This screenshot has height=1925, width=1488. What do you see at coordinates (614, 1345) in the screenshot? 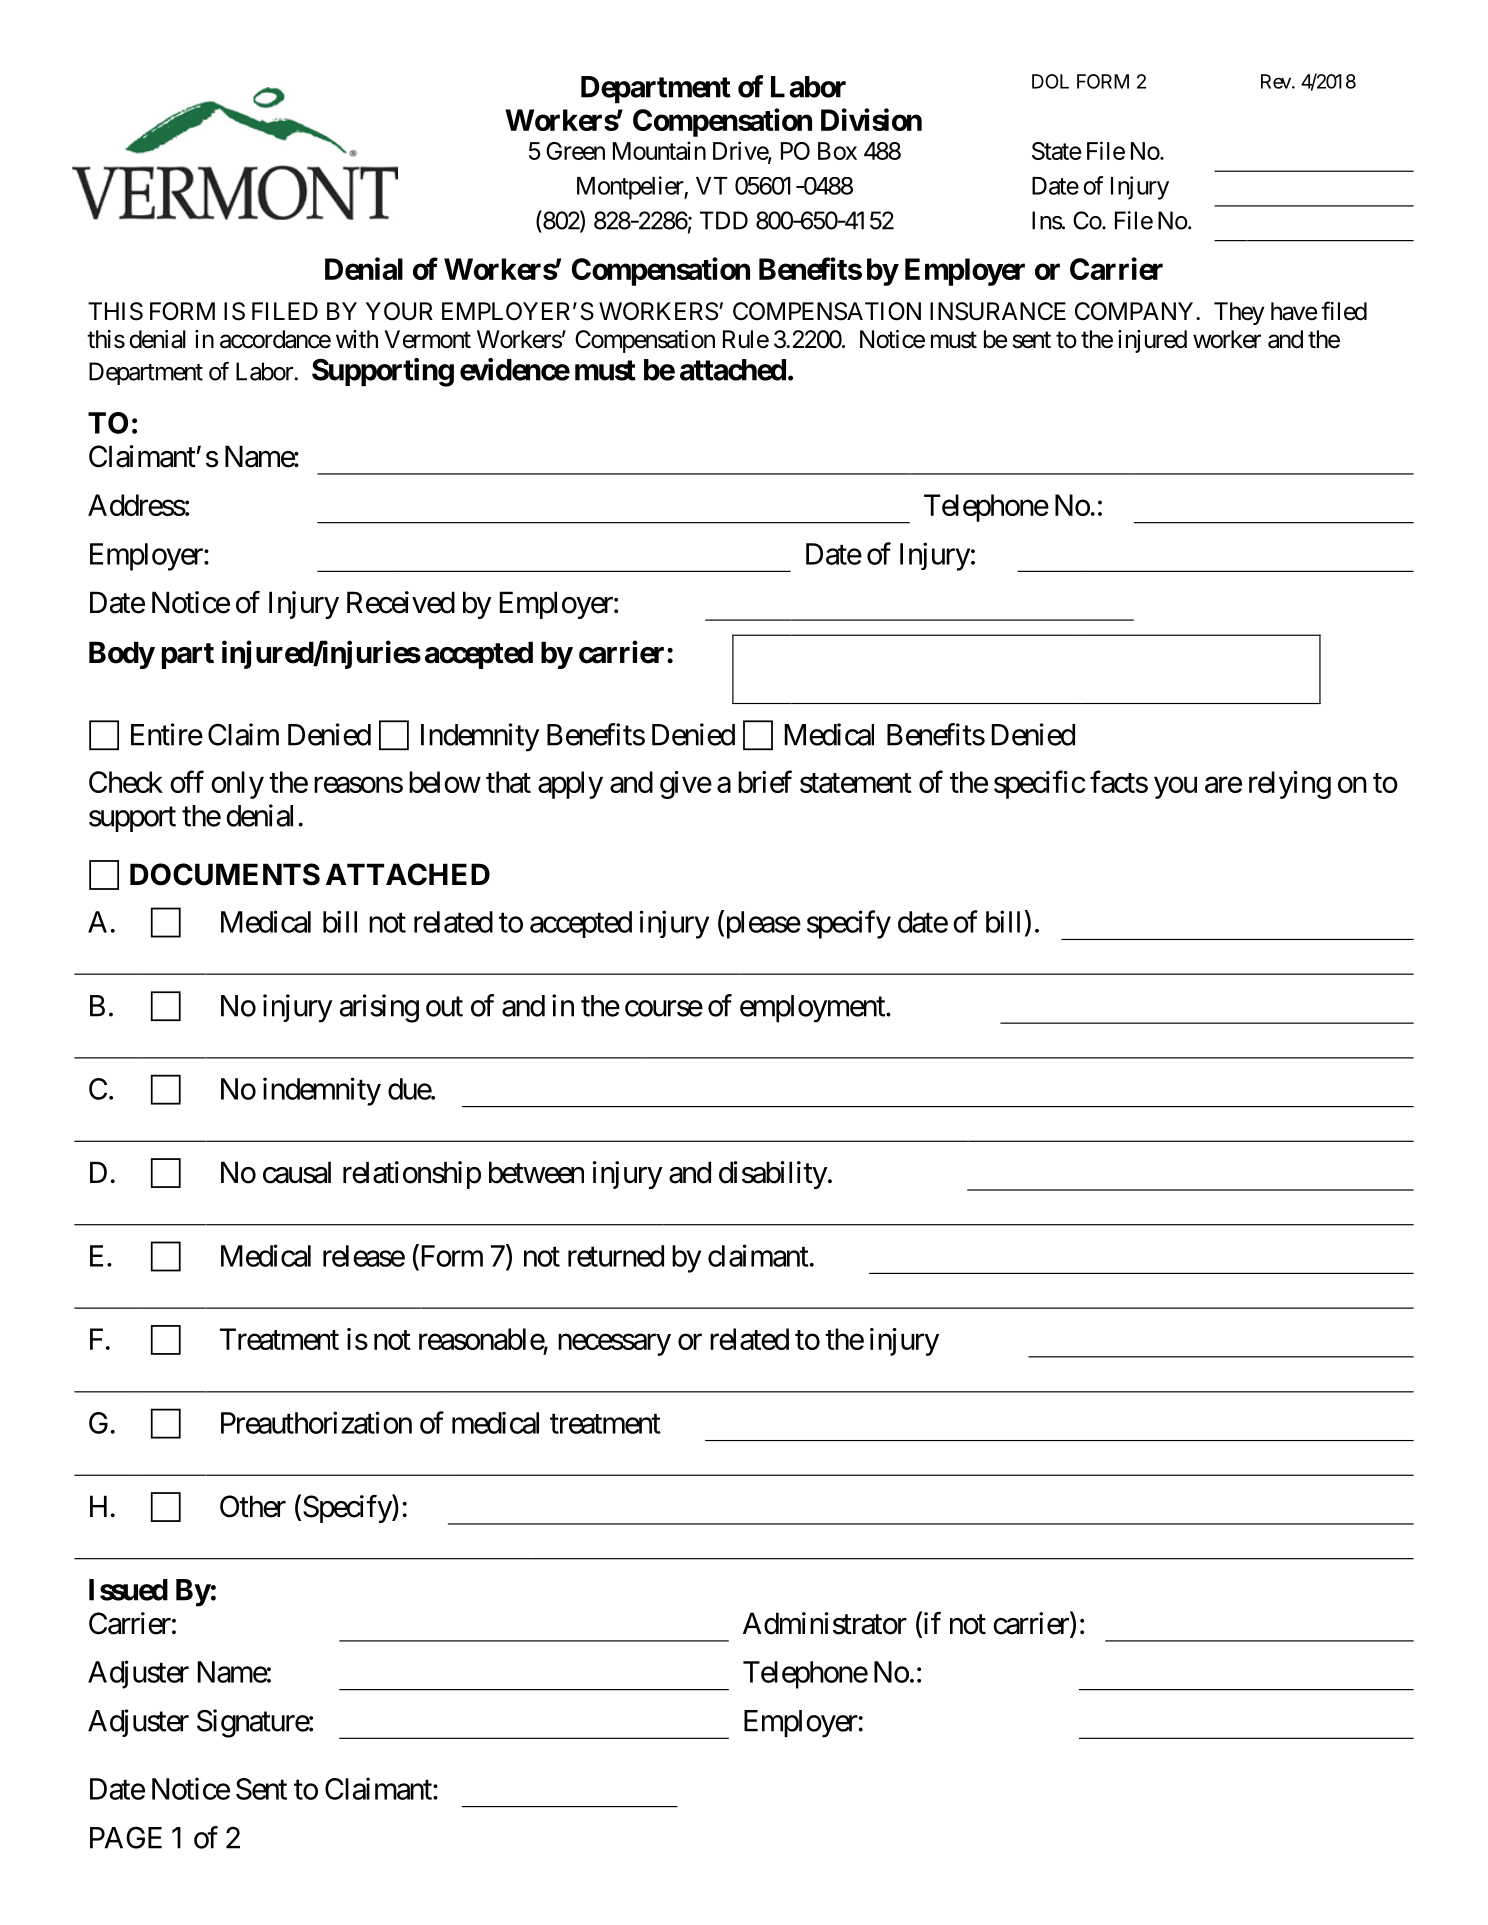
I see `necessary` at bounding box center [614, 1345].
